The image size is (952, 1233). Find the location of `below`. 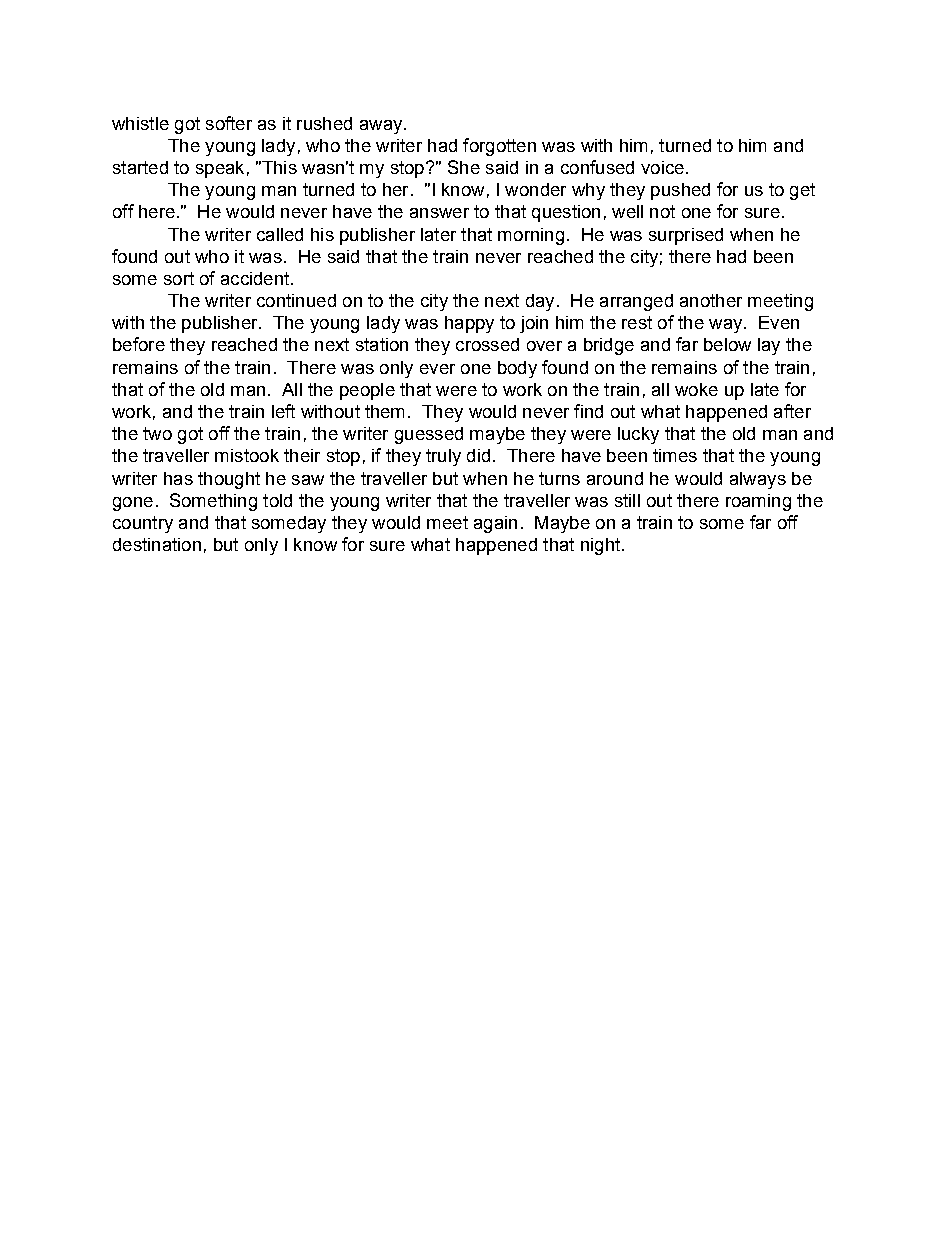

below is located at coordinates (727, 344).
